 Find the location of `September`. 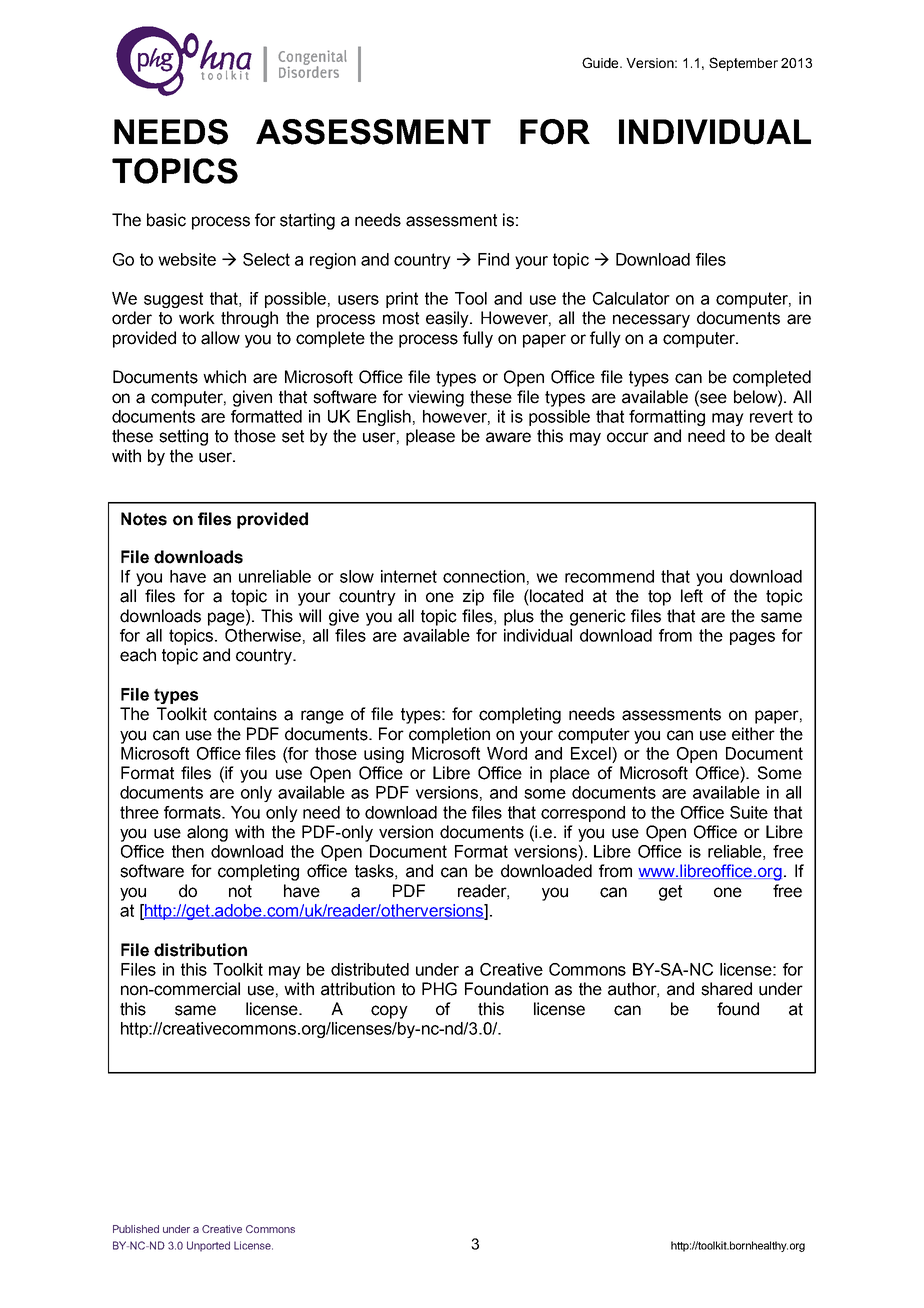

September is located at coordinates (743, 64).
